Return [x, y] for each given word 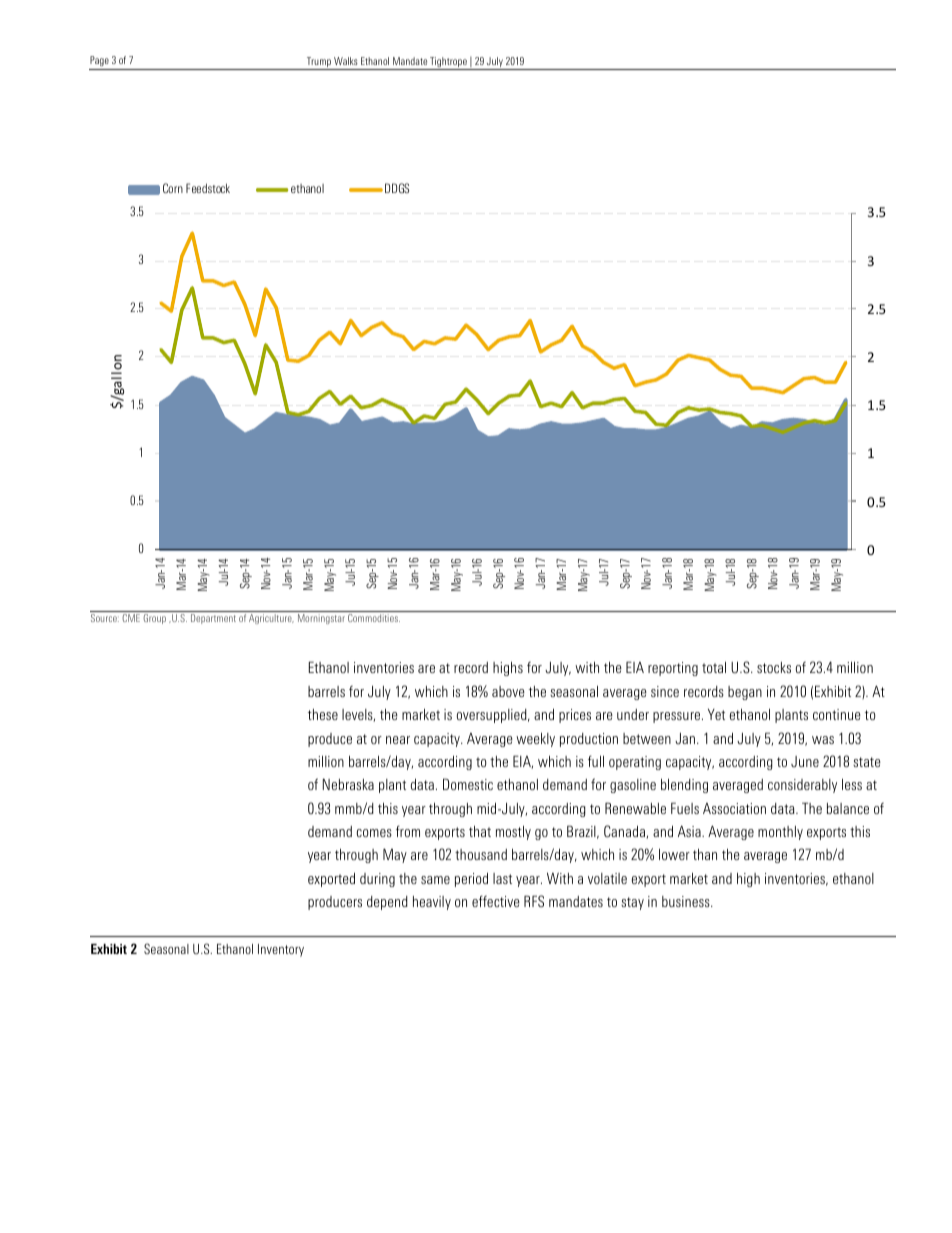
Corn [173, 188]
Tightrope [448, 63]
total [714, 667]
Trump [318, 63]
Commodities [374, 618]
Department [213, 619]
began [745, 693]
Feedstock [208, 188]
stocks [774, 667]
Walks [346, 61]
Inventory [281, 950]
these [323, 714]
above [508, 691]
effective [496, 901]
